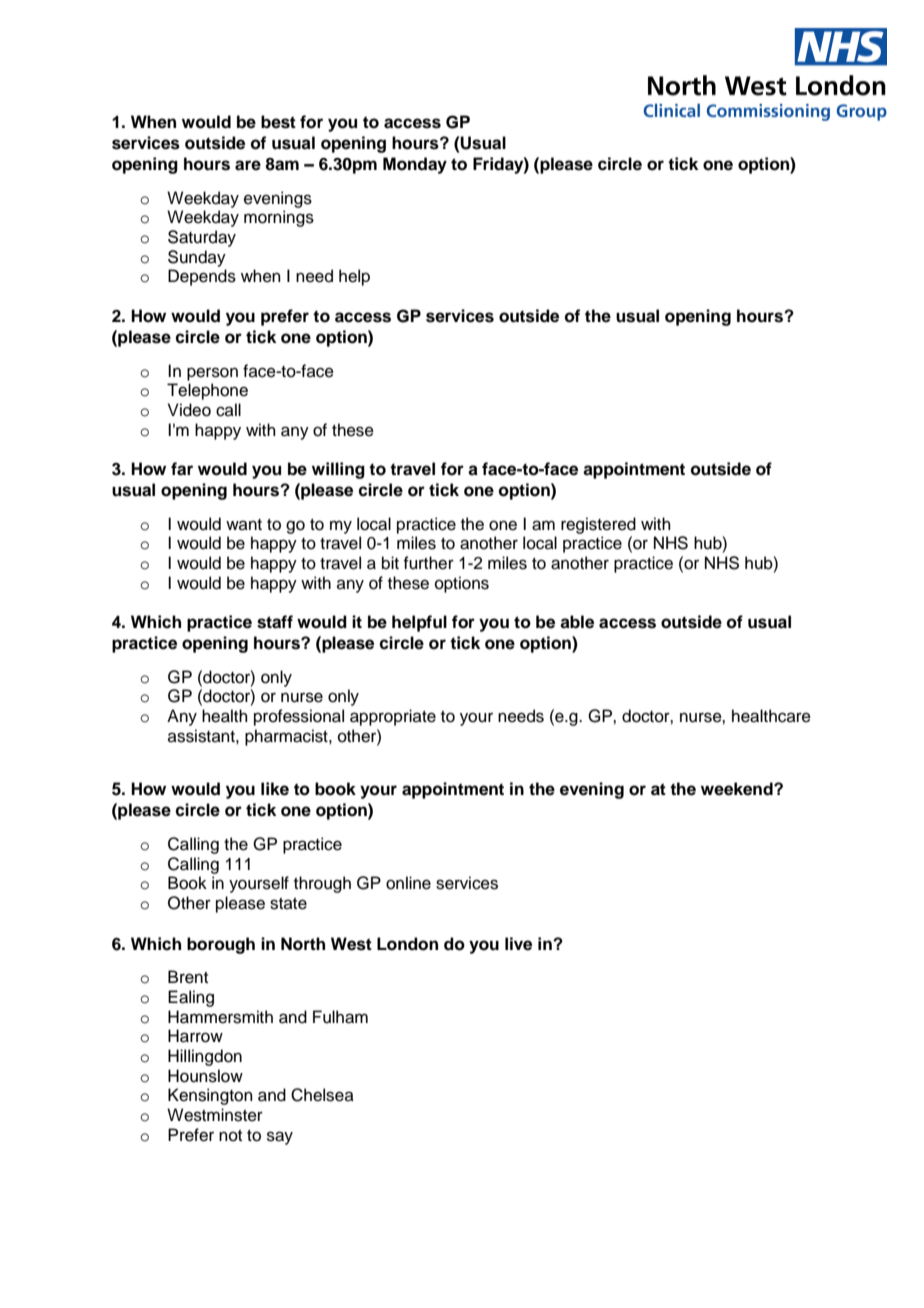 The height and width of the screenshot is (1308, 924). Describe the element at coordinates (278, 122) in the screenshot. I see `best` at that location.
